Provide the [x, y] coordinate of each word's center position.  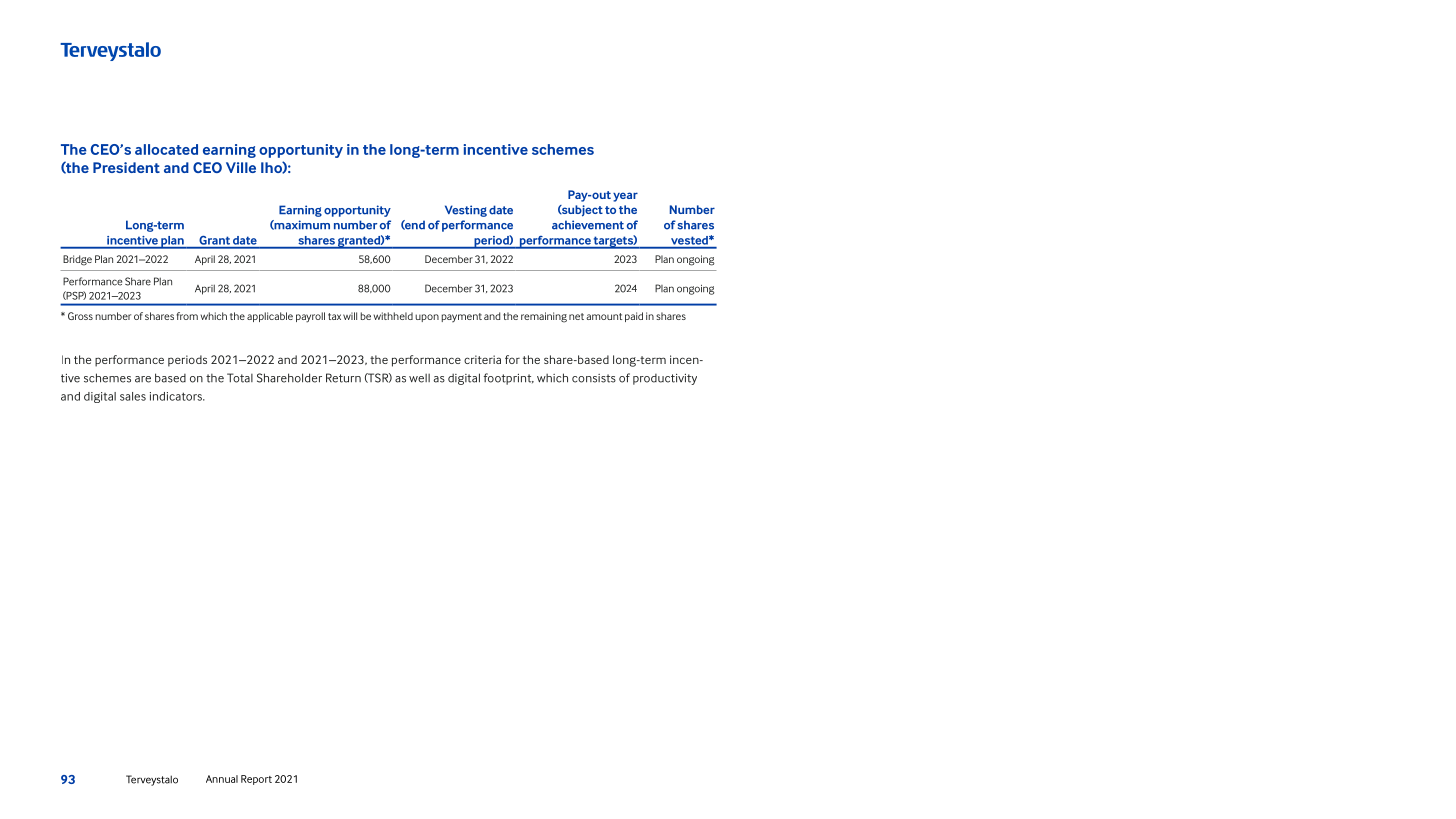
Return [343, 378]
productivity [665, 379]
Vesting [466, 211]
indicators [177, 396]
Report [256, 780]
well [419, 378]
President [126, 167]
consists [594, 378]
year [625, 197]
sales [133, 396]
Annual [222, 779]
